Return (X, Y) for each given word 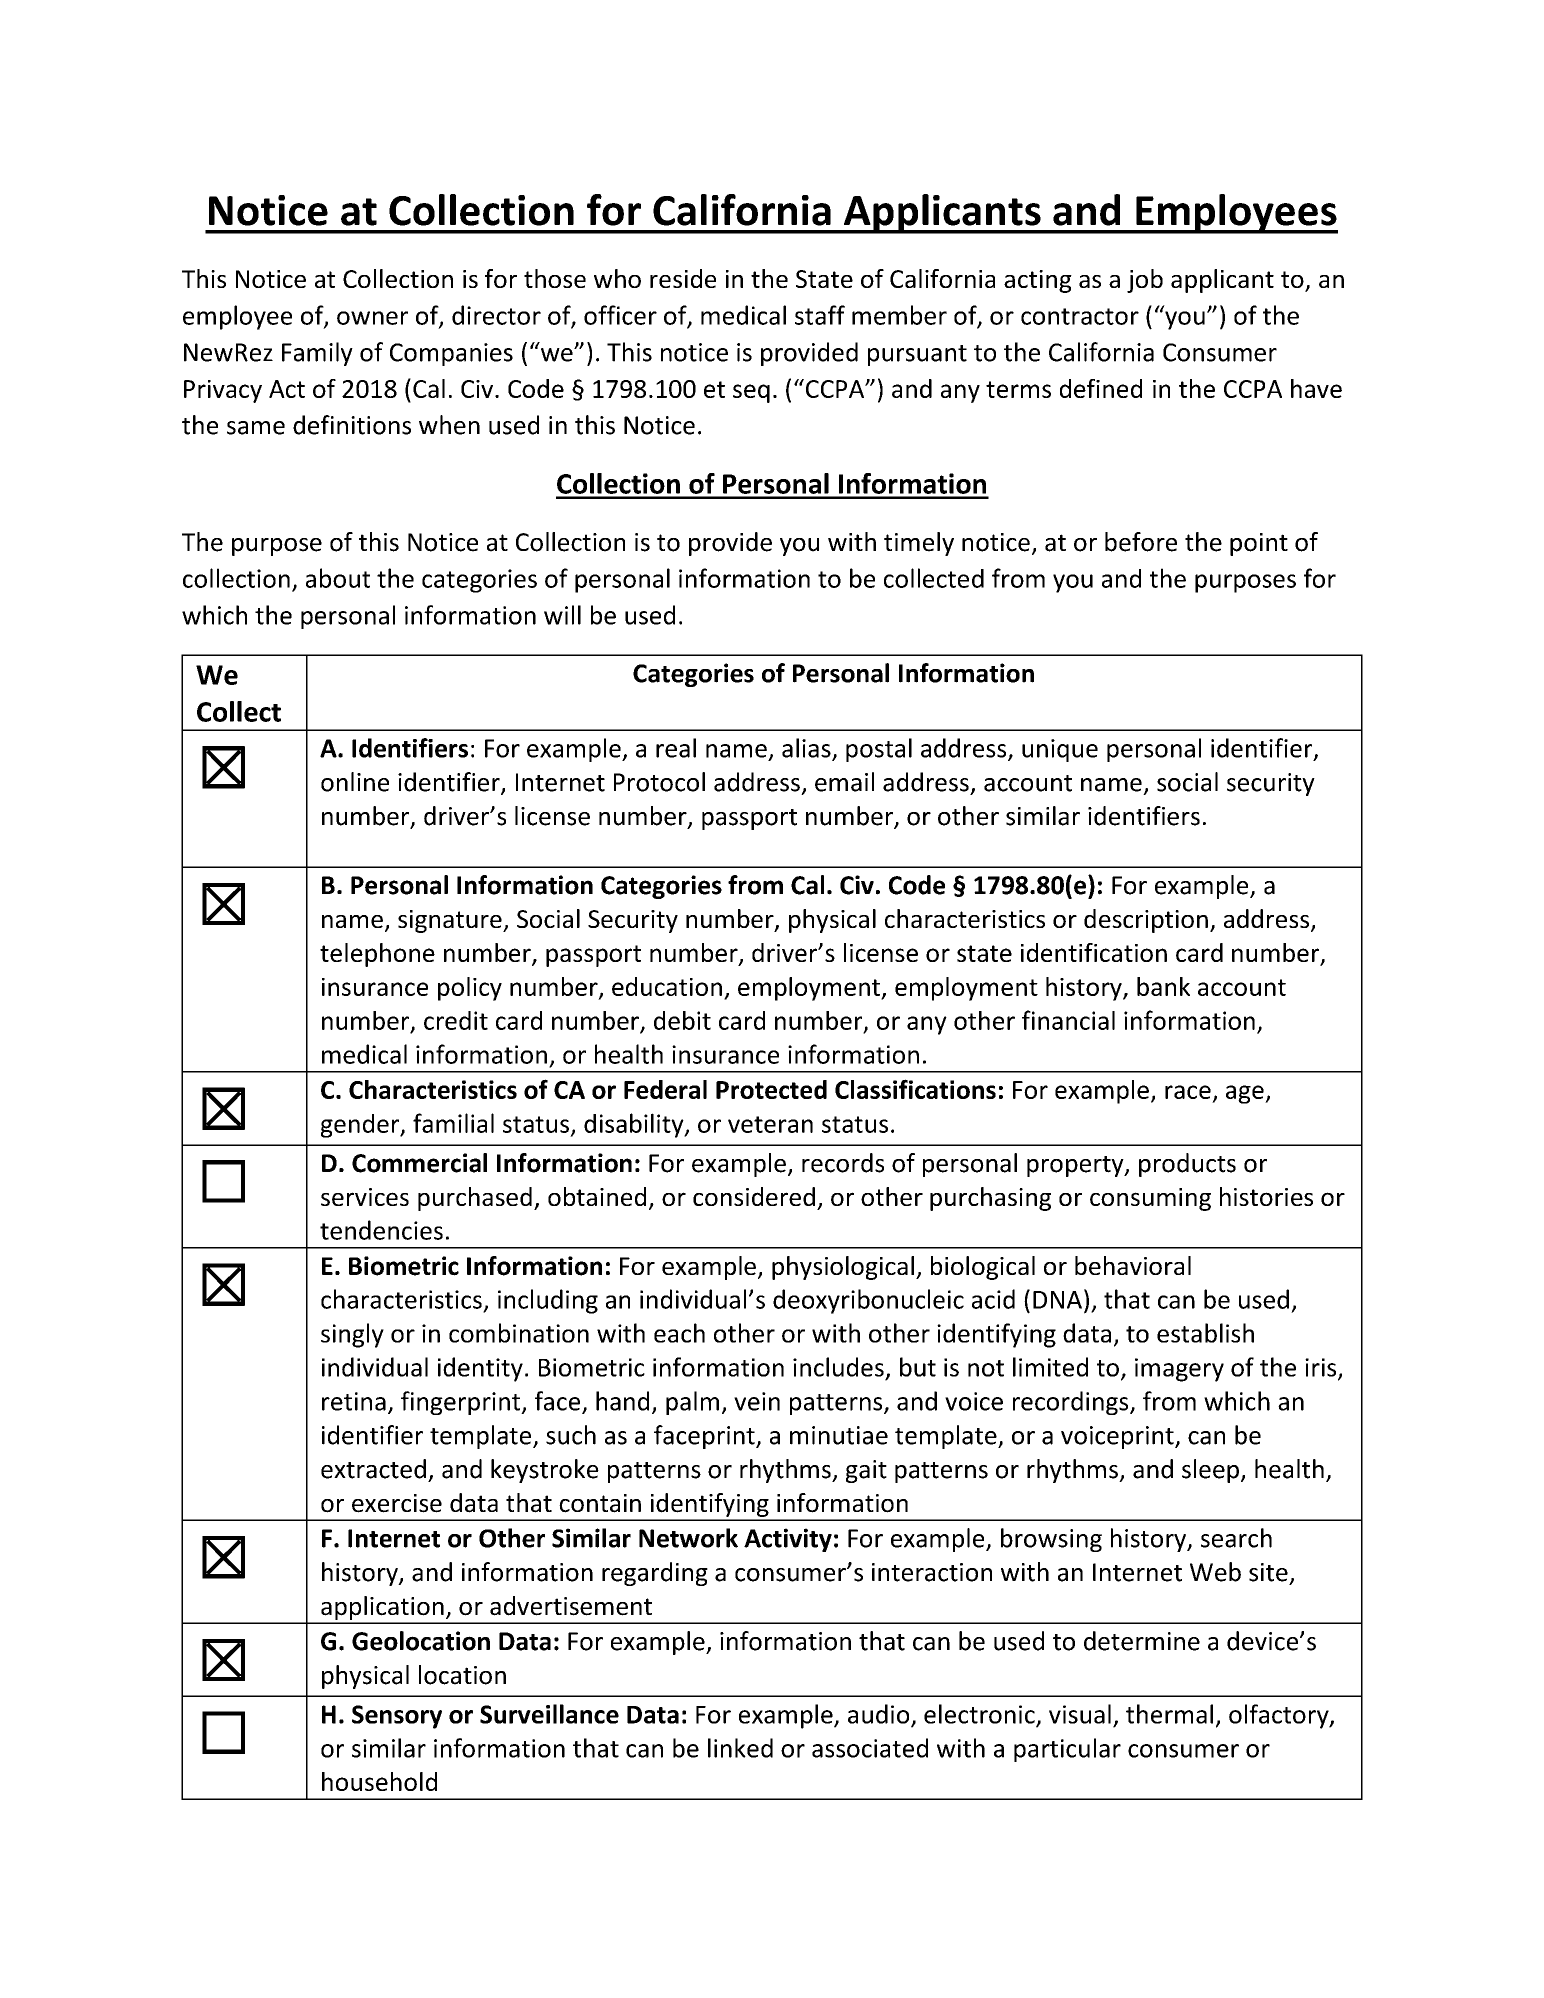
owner (372, 318)
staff (820, 315)
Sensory (397, 1717)
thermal (1169, 1714)
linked (740, 1748)
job (1145, 281)
